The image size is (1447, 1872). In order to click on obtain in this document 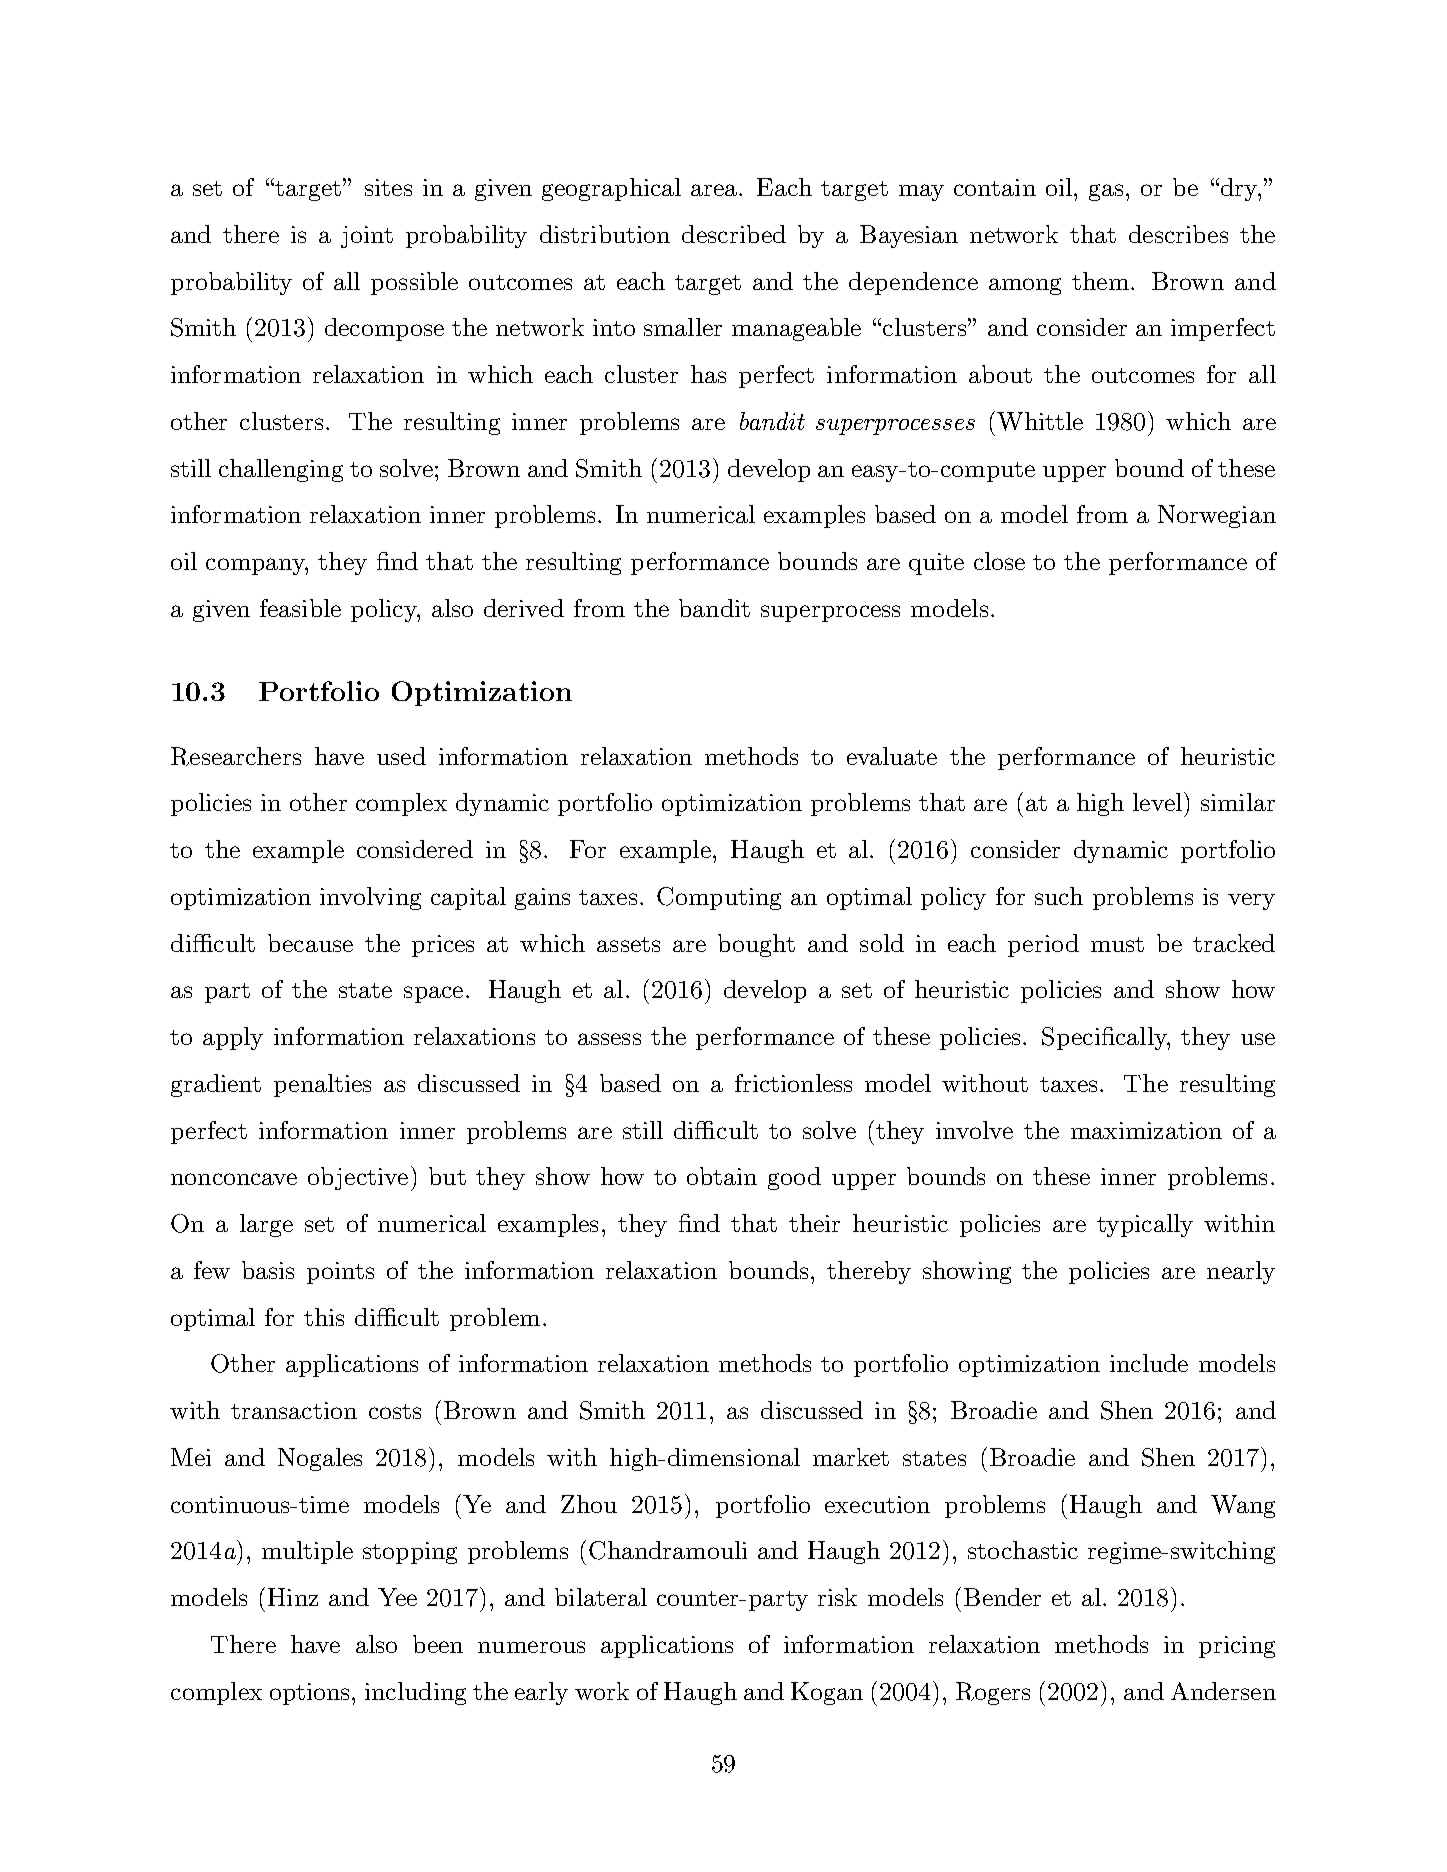, I will do `click(722, 1176)`.
